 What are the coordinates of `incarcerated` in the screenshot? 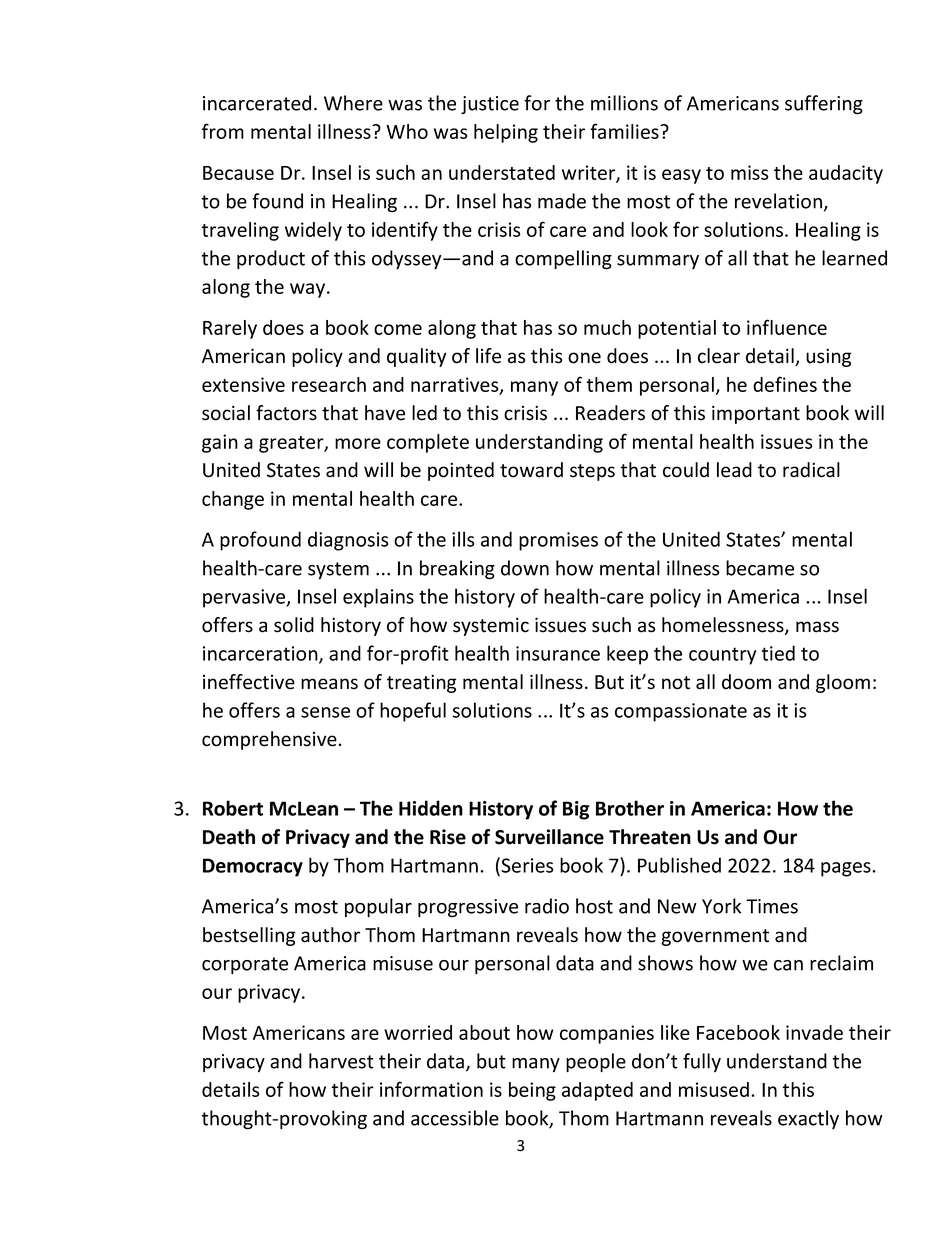 It's located at (257, 103).
